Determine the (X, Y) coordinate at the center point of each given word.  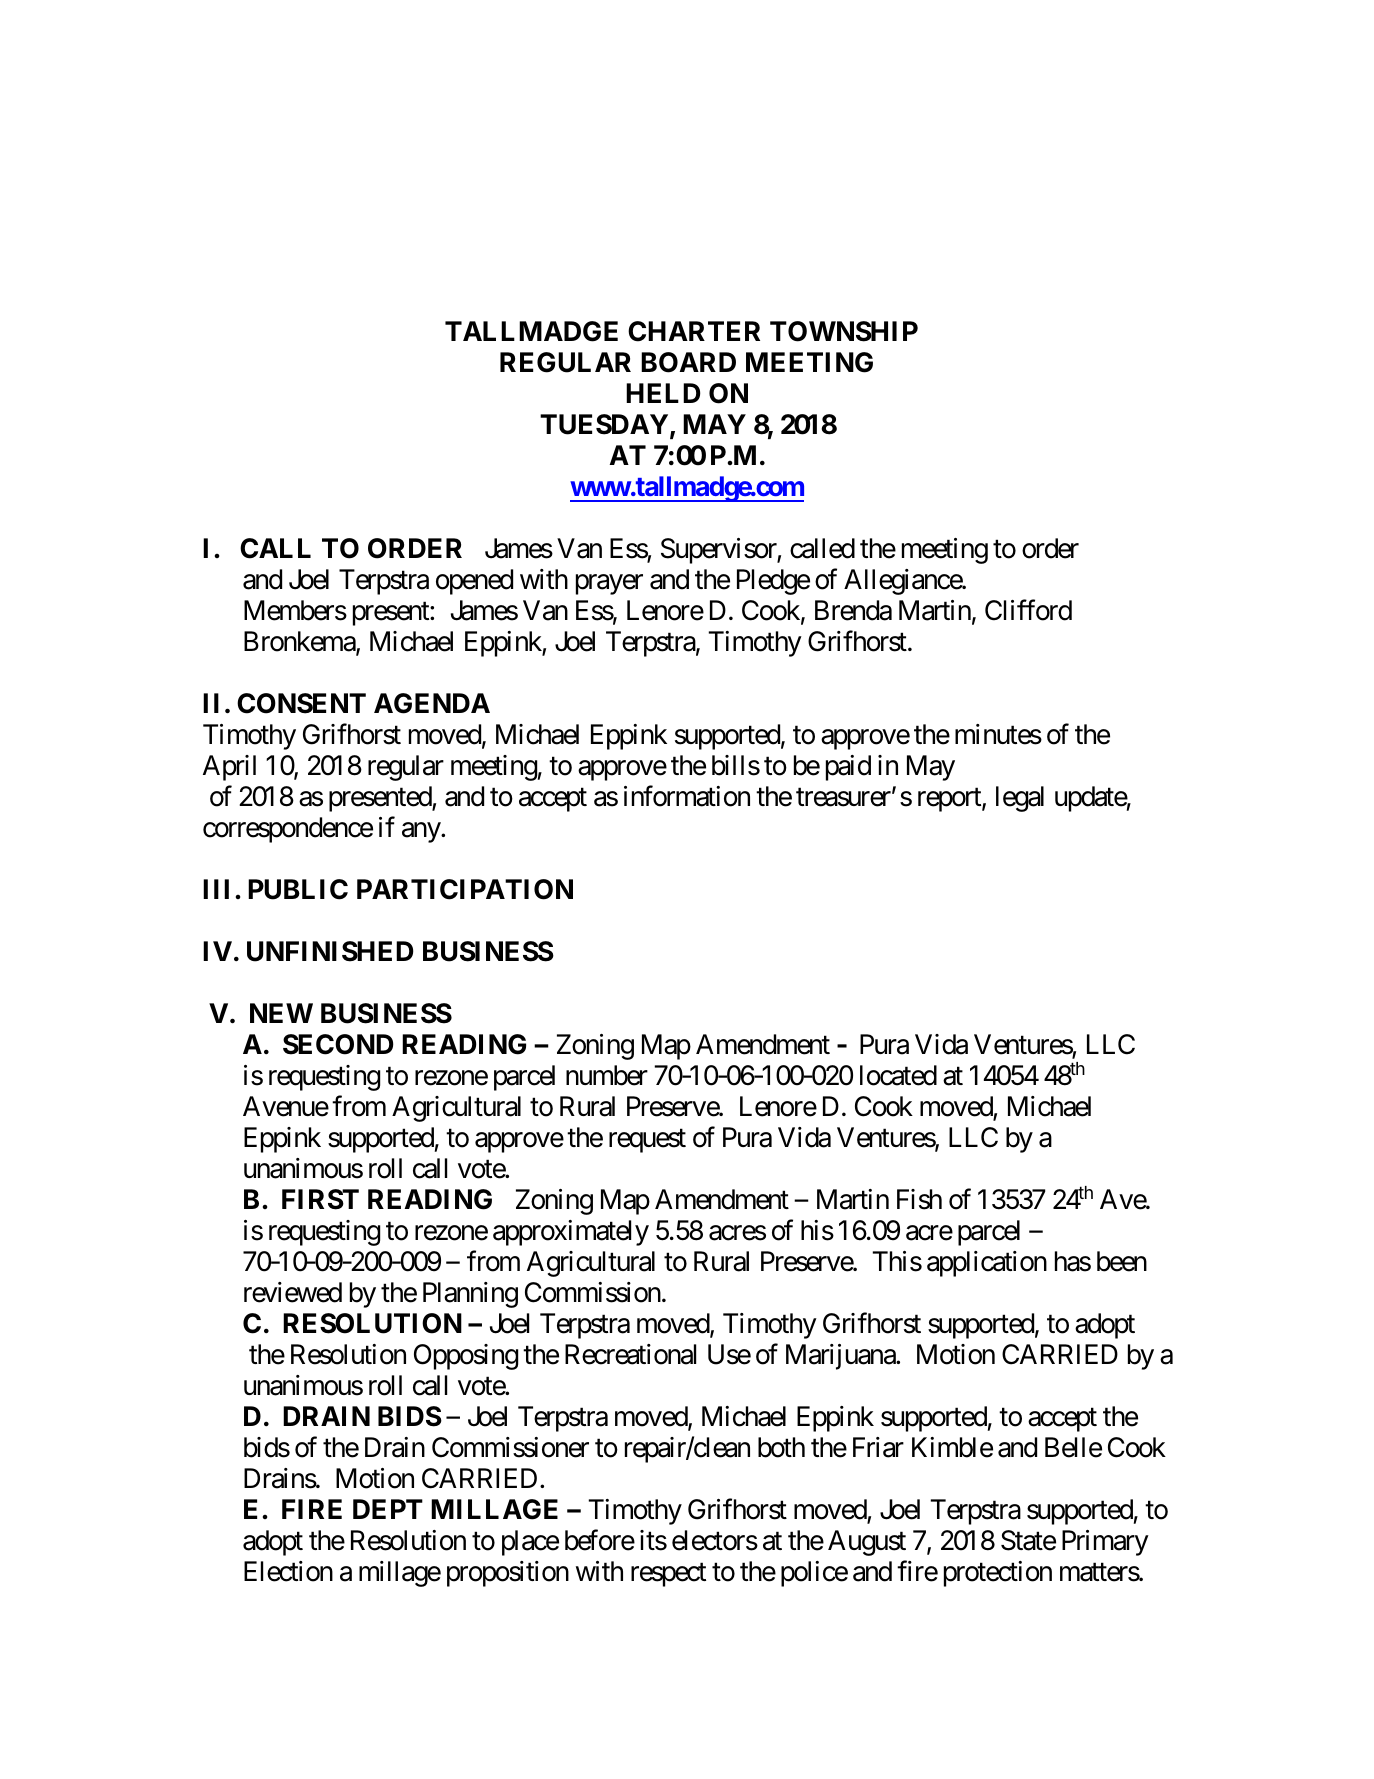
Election (288, 1571)
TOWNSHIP (844, 331)
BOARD (688, 362)
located (898, 1075)
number (607, 1075)
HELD (663, 393)
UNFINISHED (330, 951)
